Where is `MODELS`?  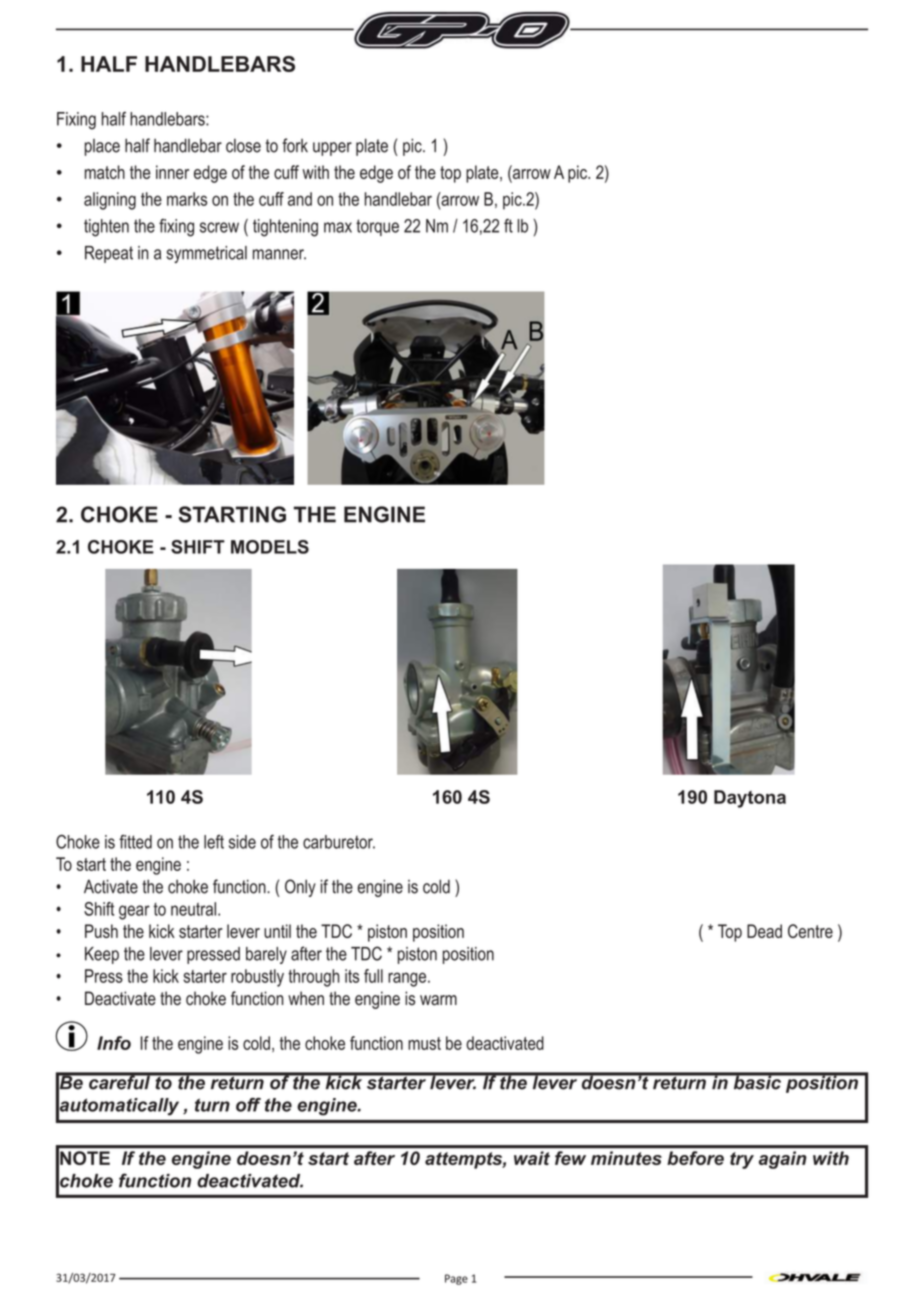 MODELS is located at coordinates (270, 547).
